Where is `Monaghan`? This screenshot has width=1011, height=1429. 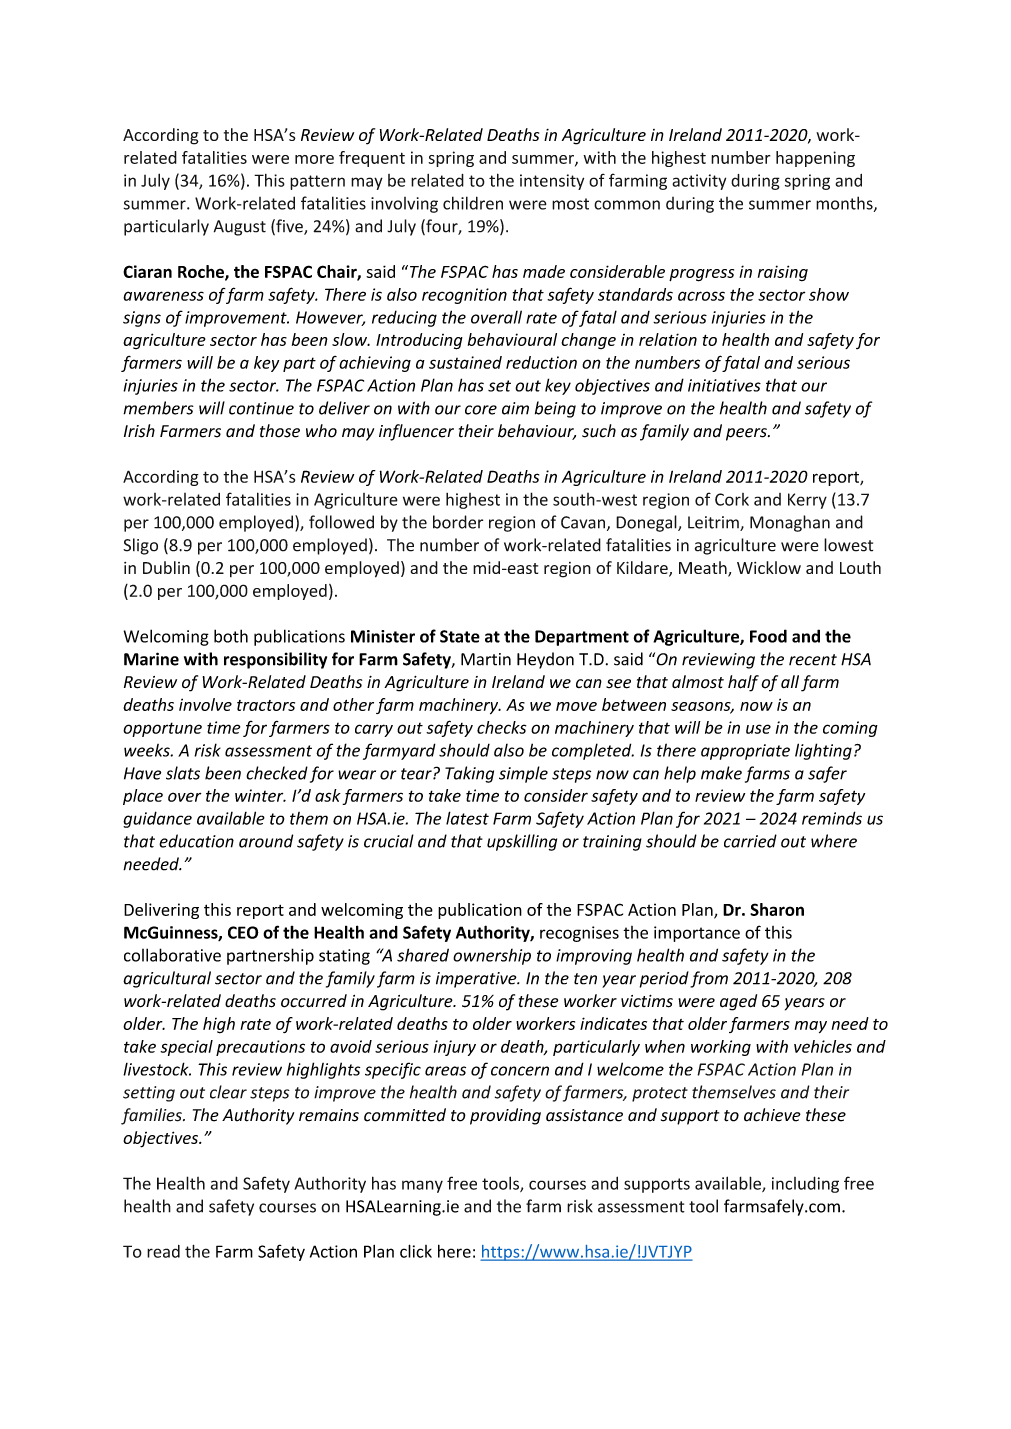
Monaghan is located at coordinates (790, 523).
